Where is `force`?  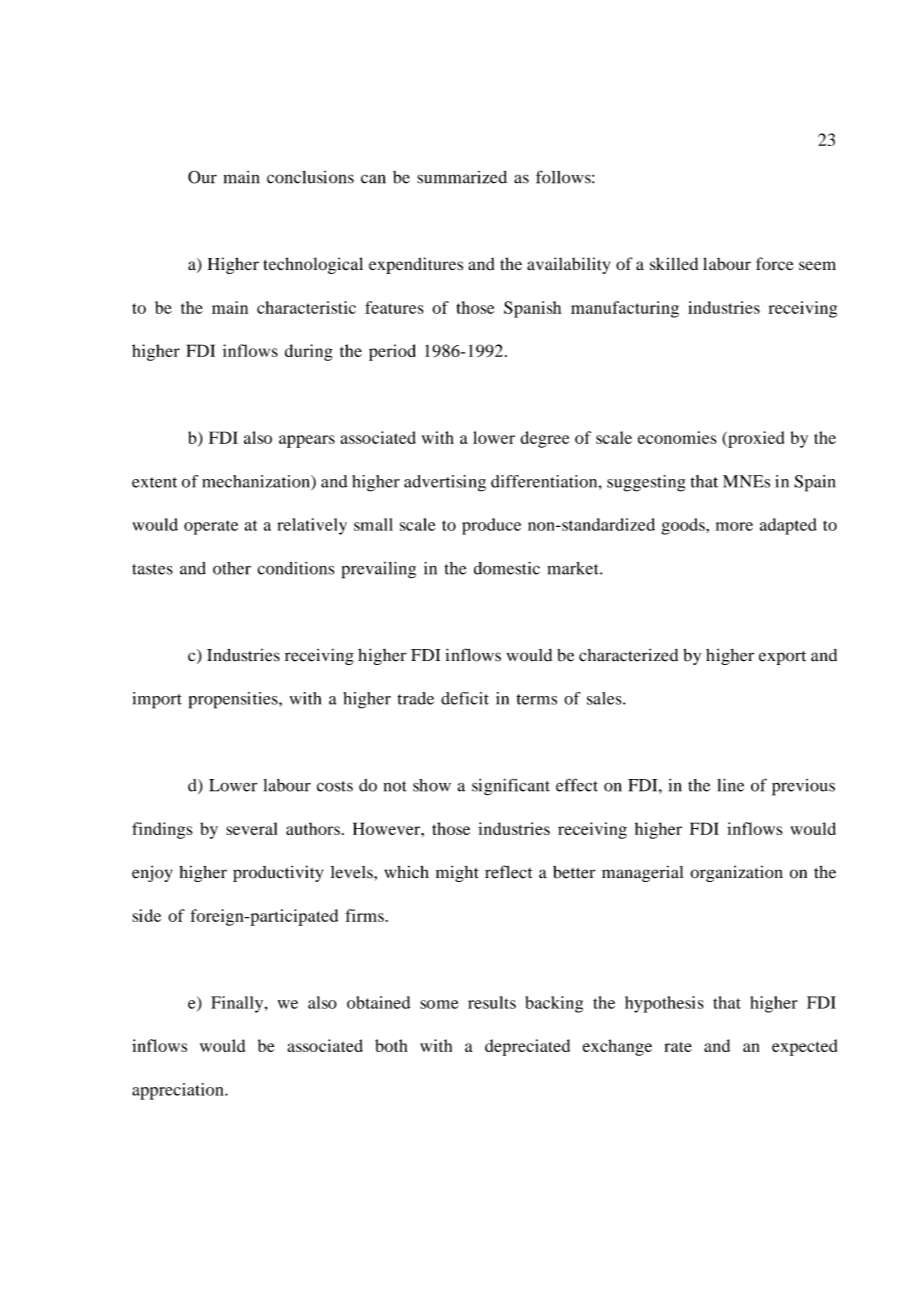 force is located at coordinates (775, 264).
